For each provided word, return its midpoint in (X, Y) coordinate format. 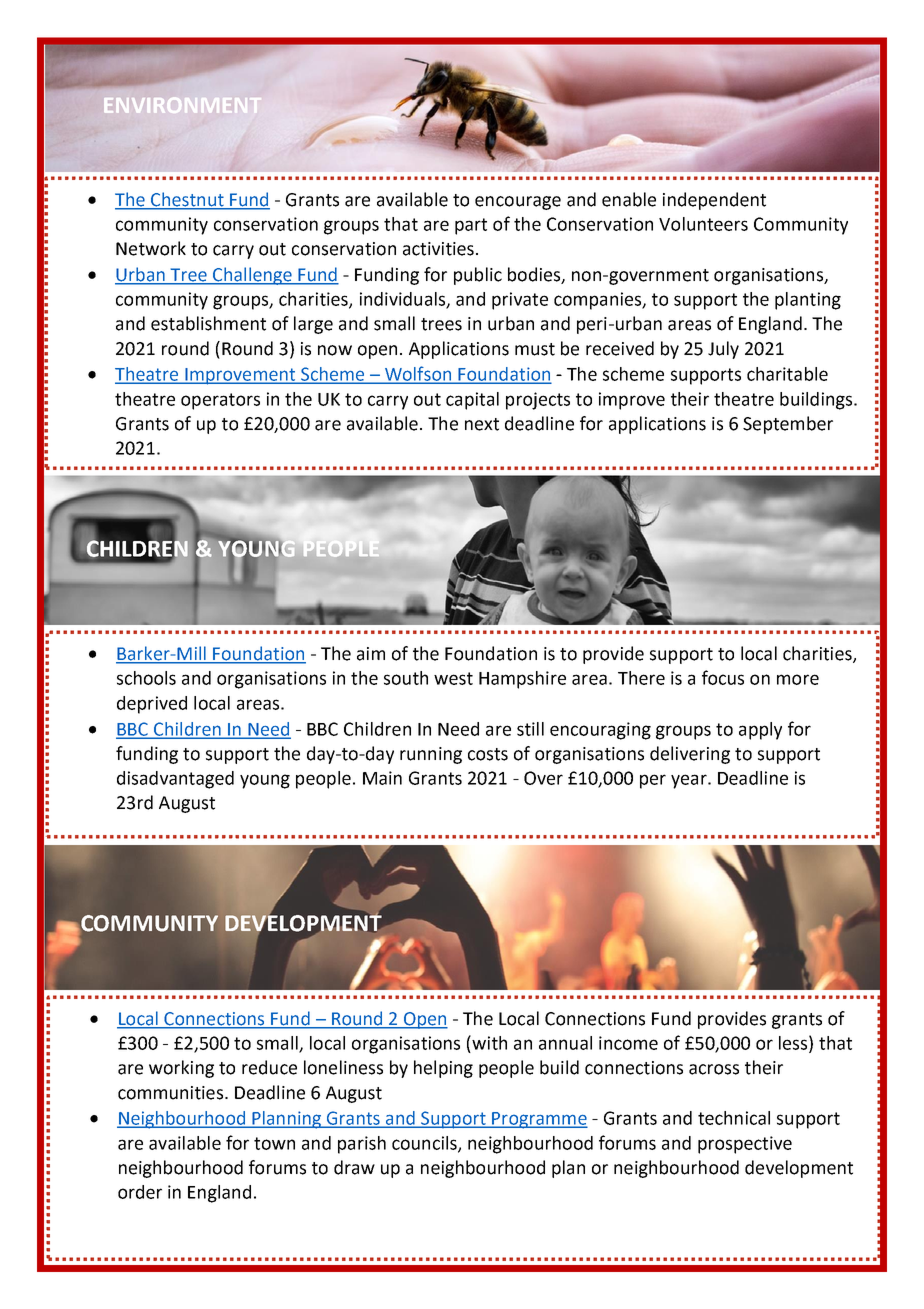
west (453, 678)
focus (723, 677)
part (471, 226)
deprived (152, 705)
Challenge (252, 276)
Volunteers (703, 224)
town (274, 1143)
